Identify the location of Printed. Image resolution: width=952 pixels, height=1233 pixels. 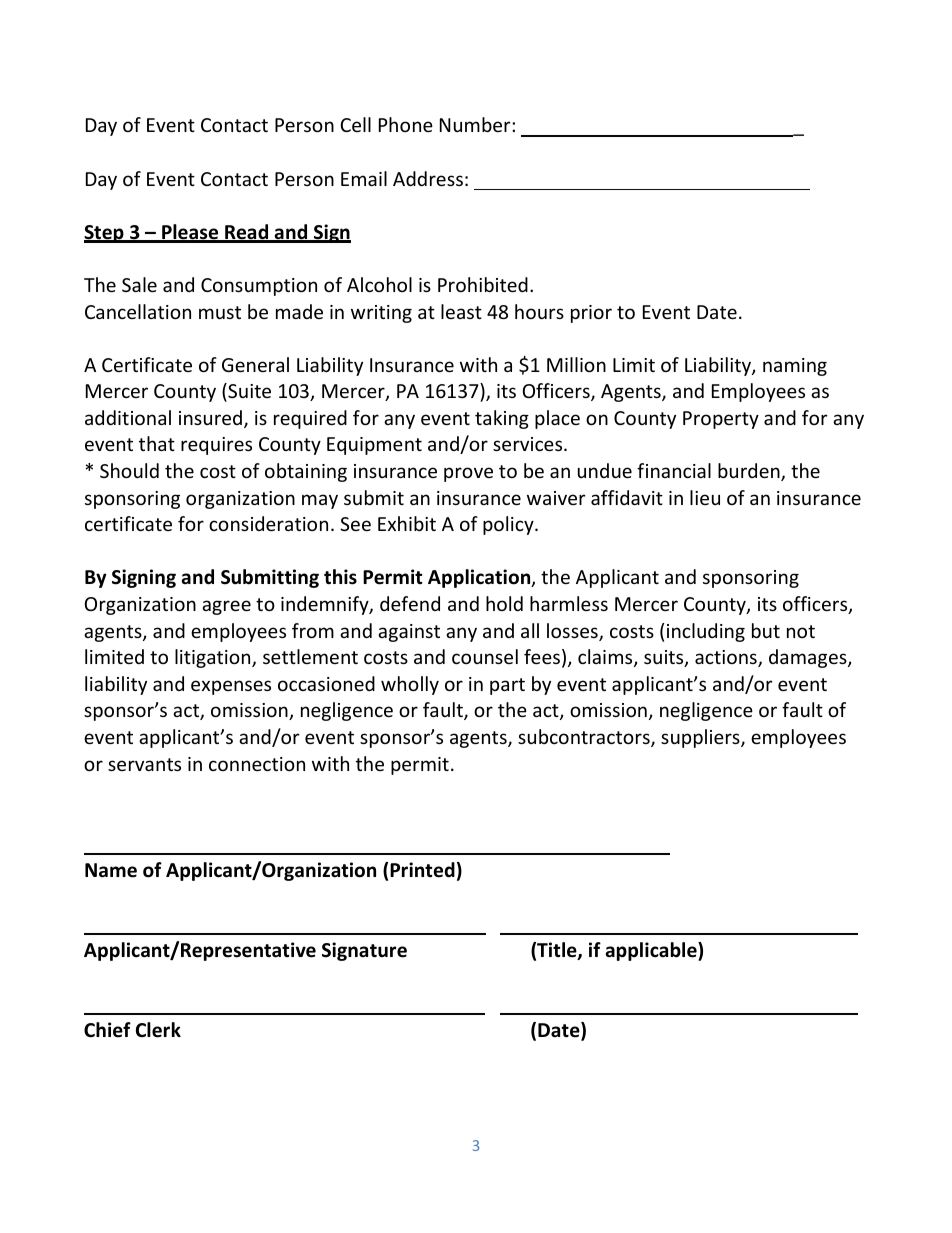
(422, 870).
